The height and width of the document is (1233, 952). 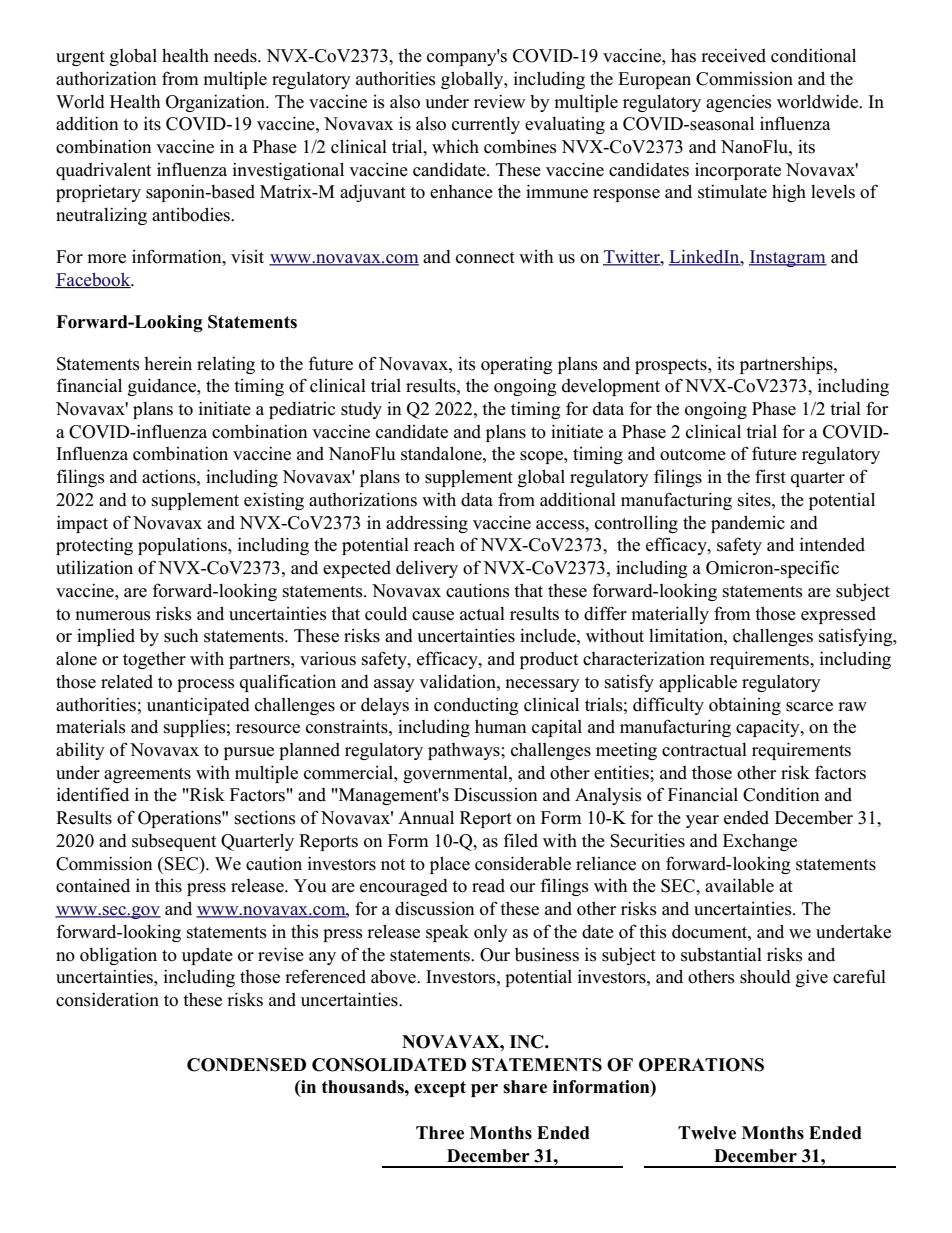 I want to click on subsequent, so click(x=174, y=842).
